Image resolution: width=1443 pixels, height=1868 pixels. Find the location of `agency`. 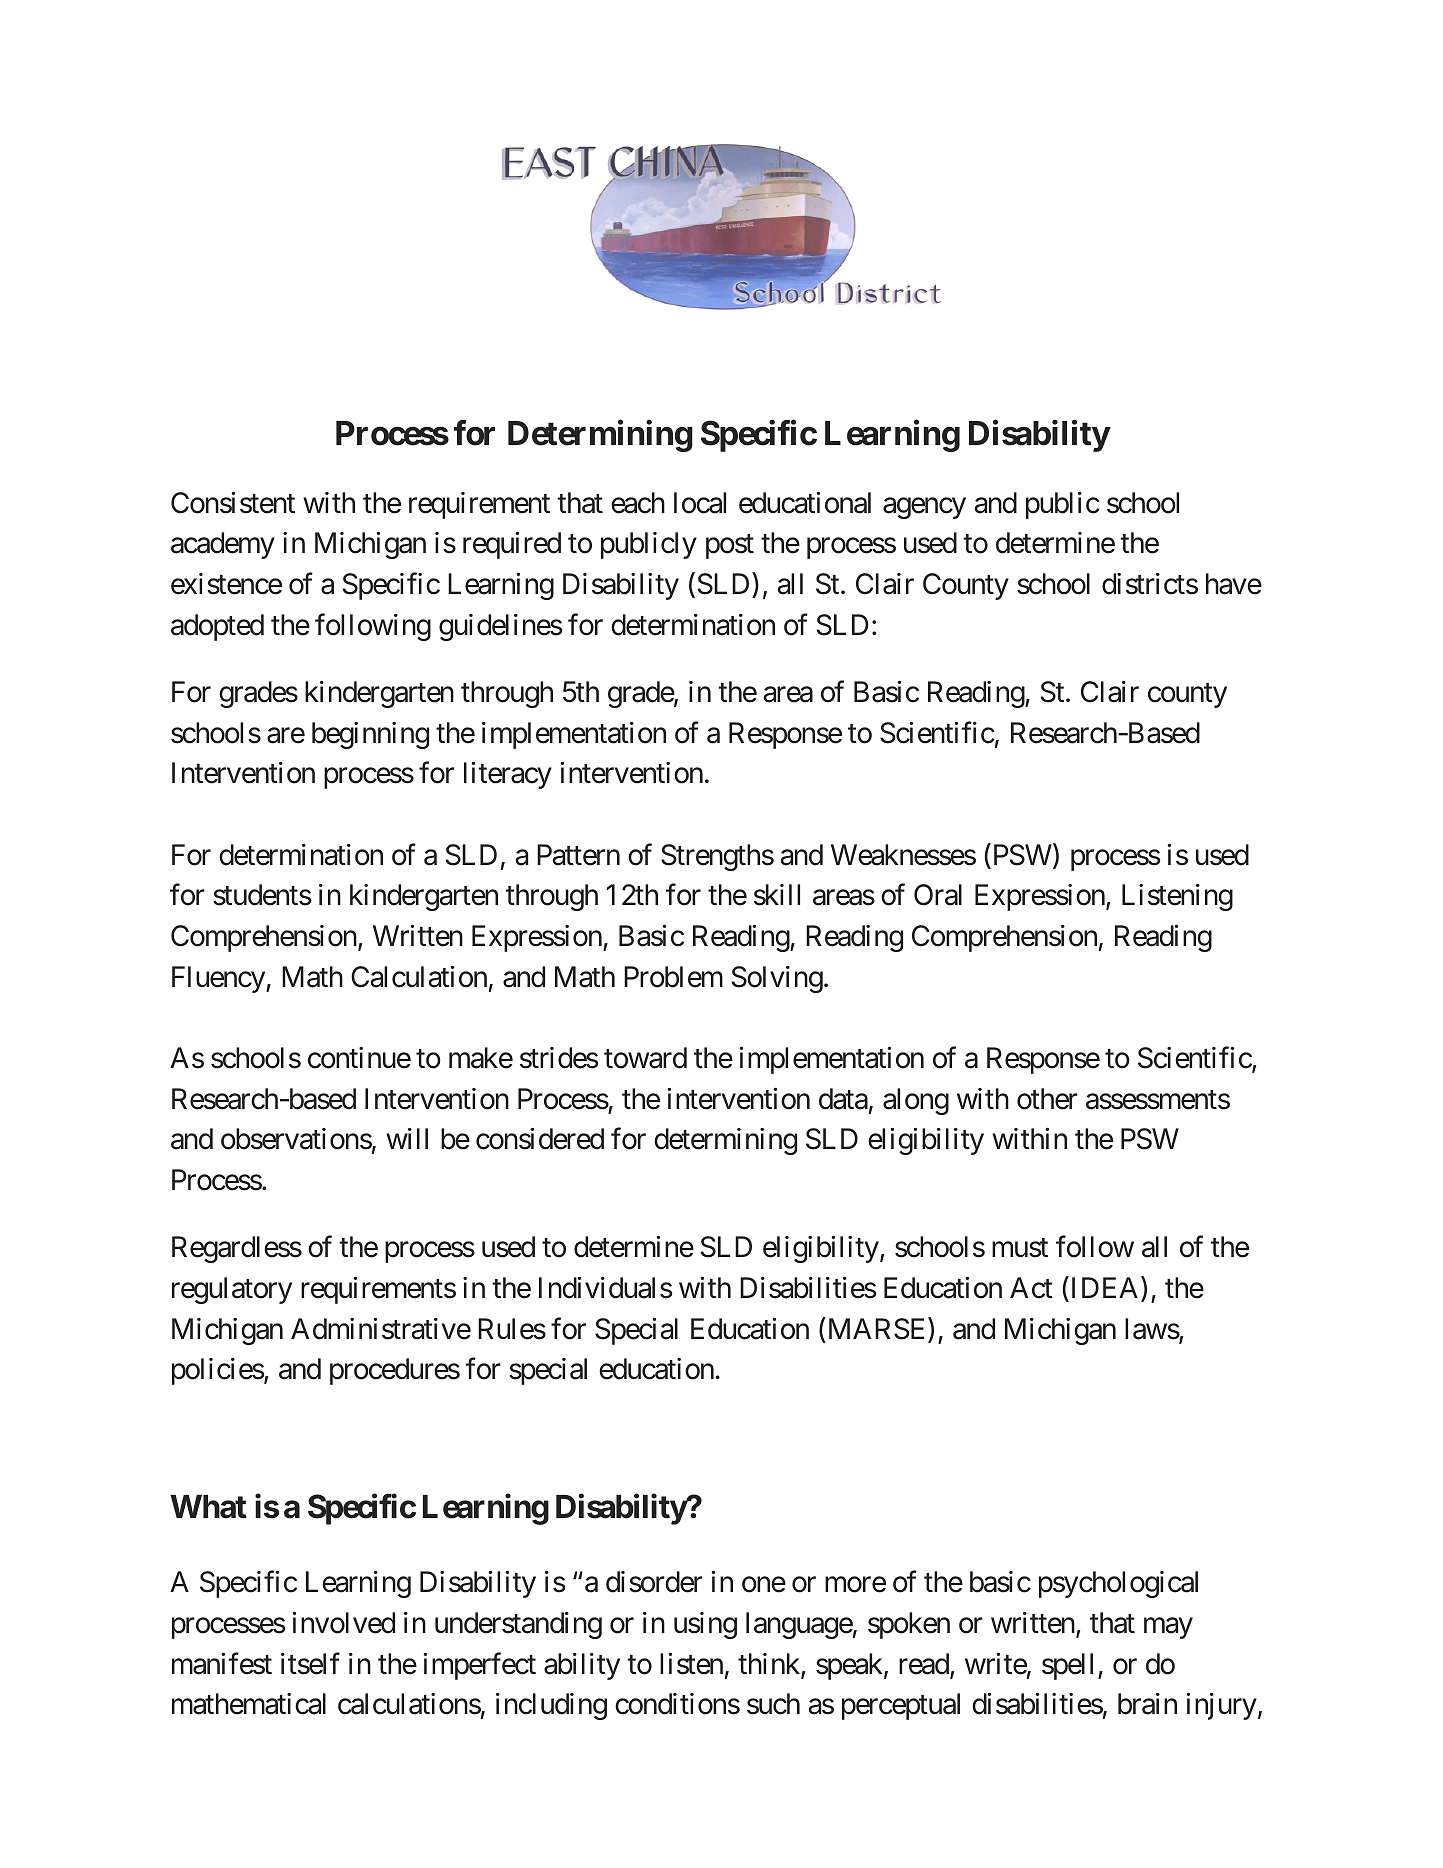

agency is located at coordinates (924, 508).
